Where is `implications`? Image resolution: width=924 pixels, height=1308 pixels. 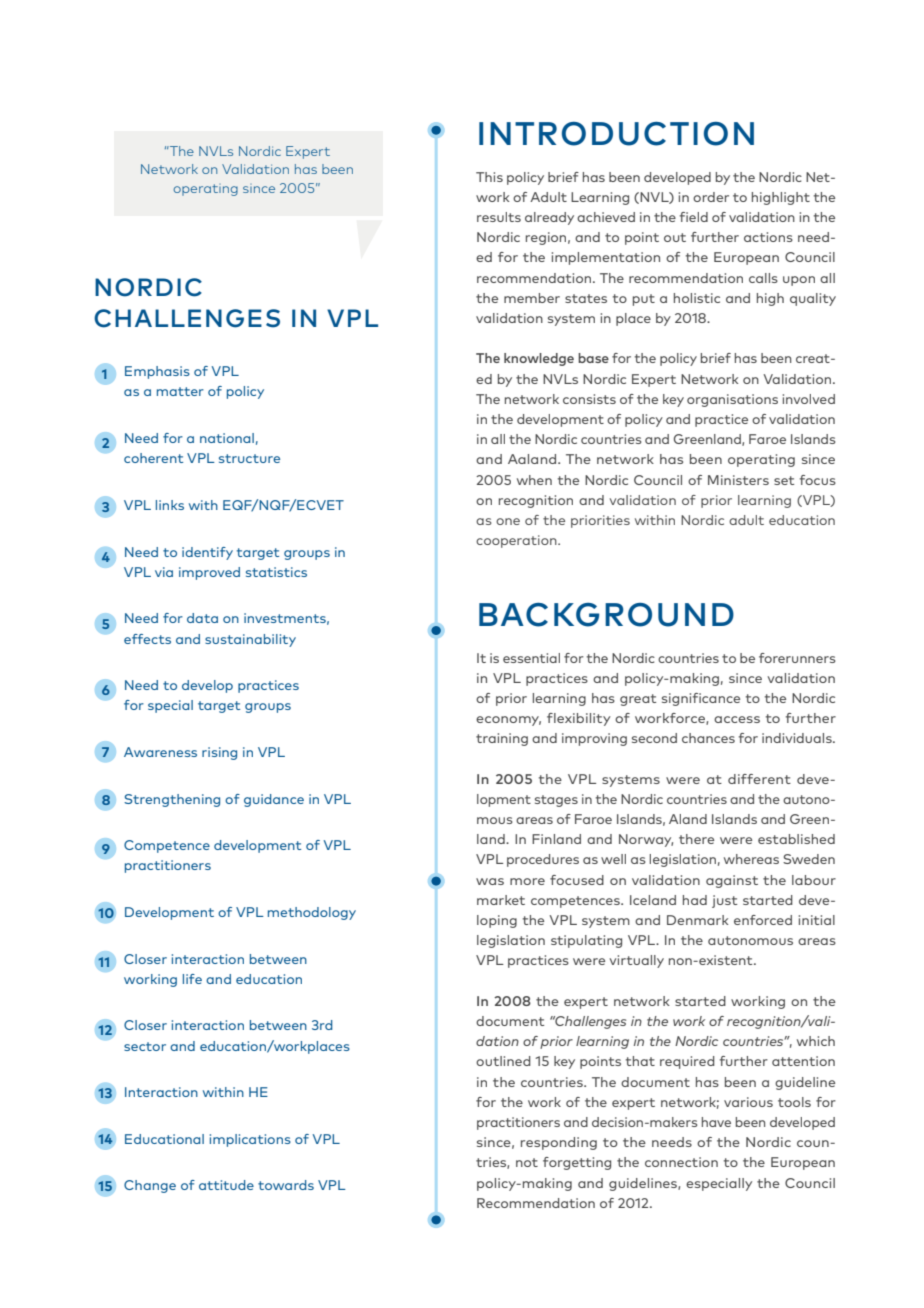 implications is located at coordinates (250, 1140).
